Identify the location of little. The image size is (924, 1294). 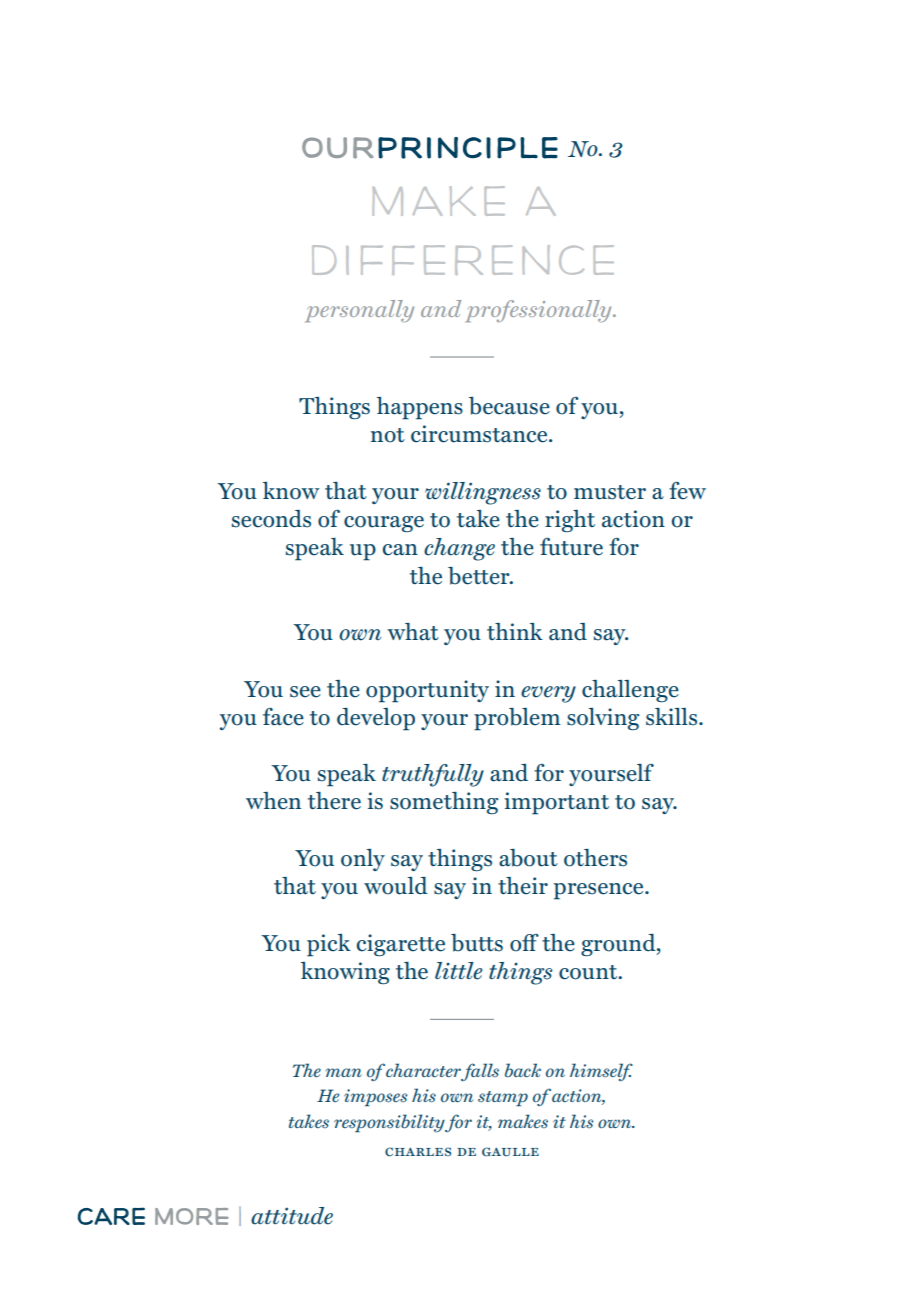
(459, 971).
